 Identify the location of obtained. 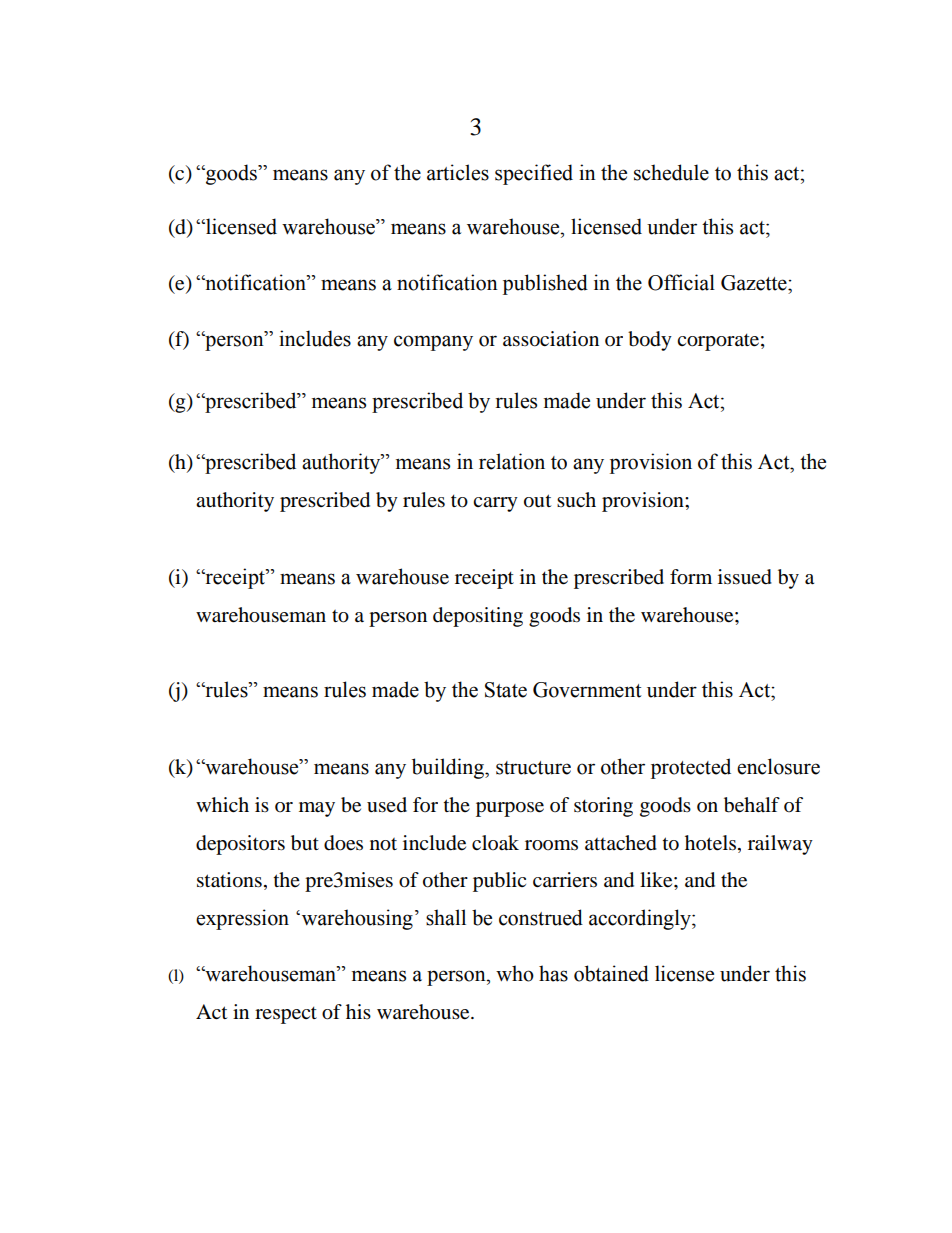
(611, 973).
